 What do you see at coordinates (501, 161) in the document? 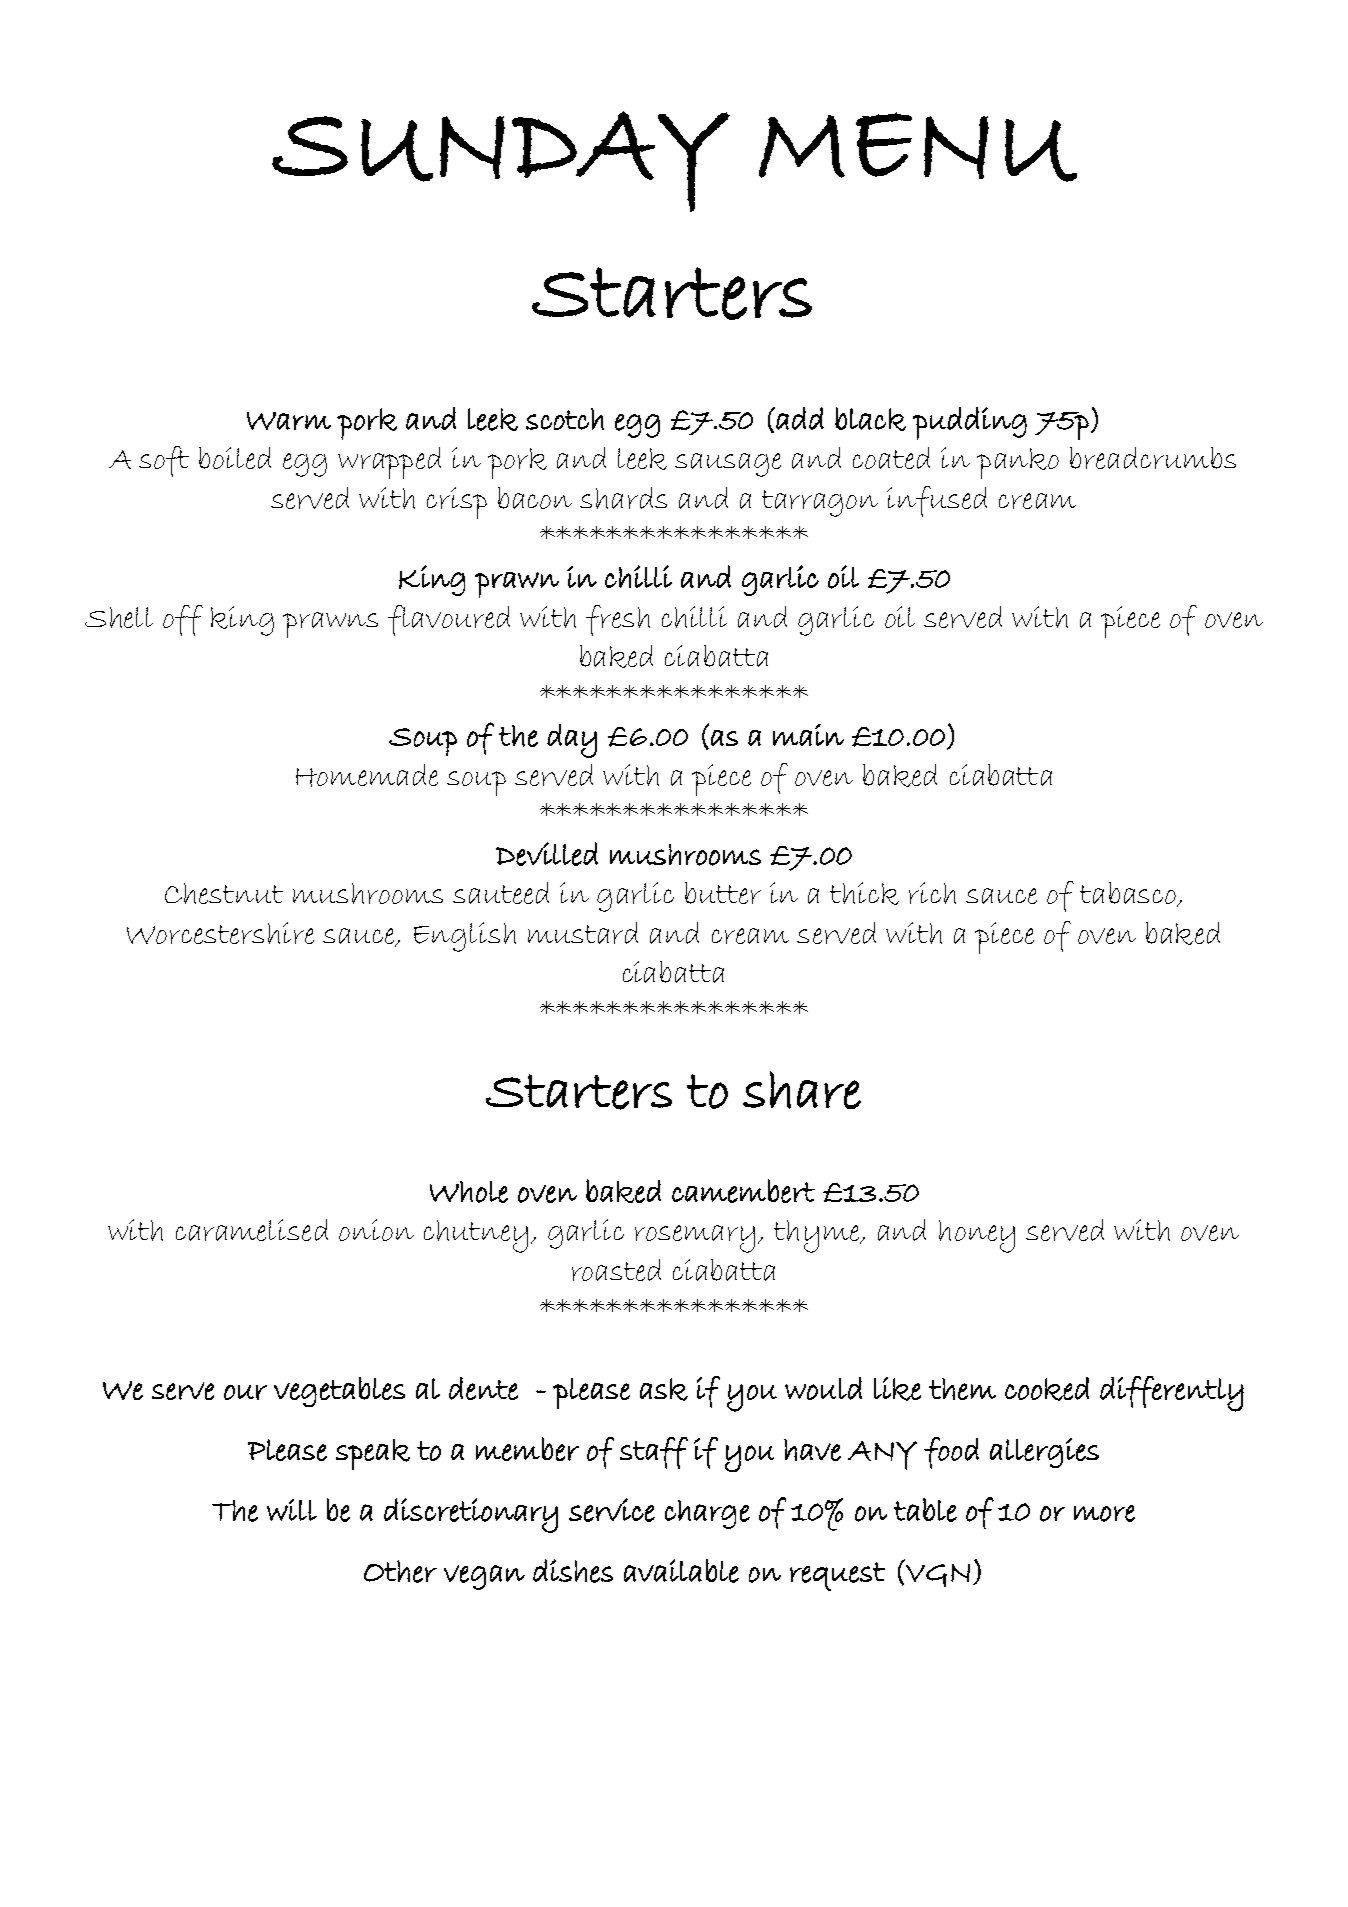
I see `SUNDAY` at bounding box center [501, 161].
